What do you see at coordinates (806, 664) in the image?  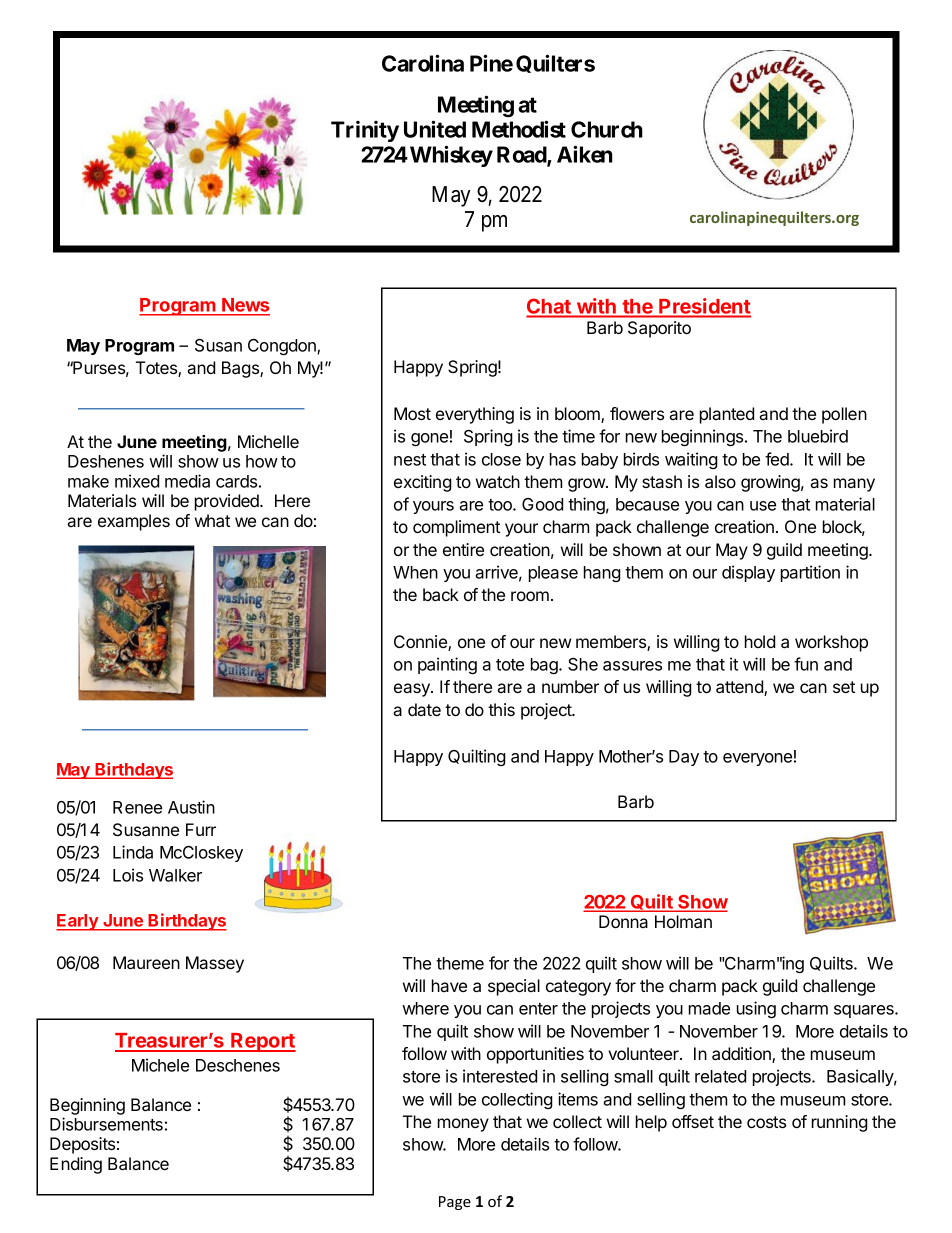 I see `fun` at bounding box center [806, 664].
